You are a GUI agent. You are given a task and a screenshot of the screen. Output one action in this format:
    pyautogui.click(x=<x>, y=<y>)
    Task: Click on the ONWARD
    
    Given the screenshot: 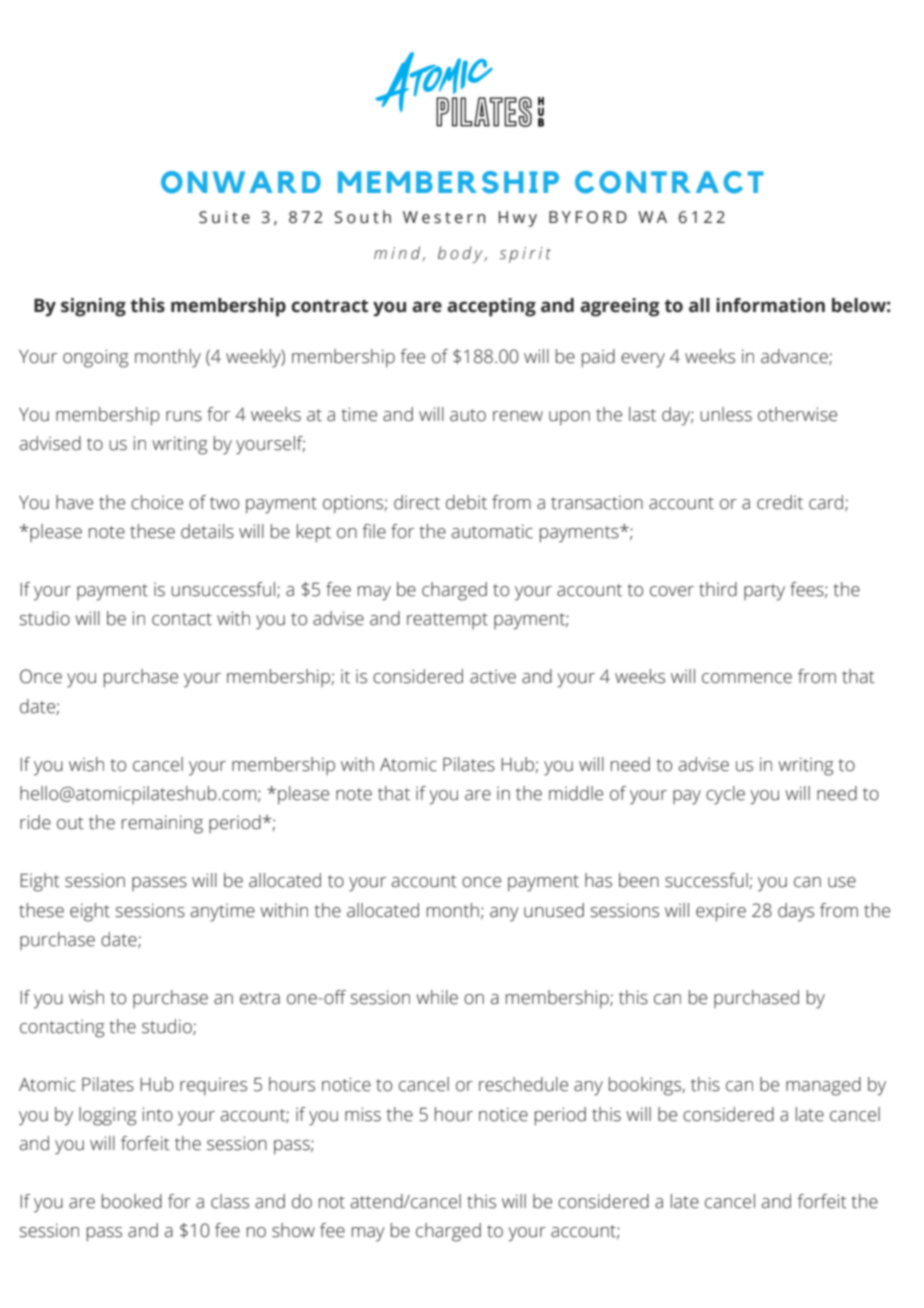 What is the action you would take?
    pyautogui.click(x=241, y=182)
